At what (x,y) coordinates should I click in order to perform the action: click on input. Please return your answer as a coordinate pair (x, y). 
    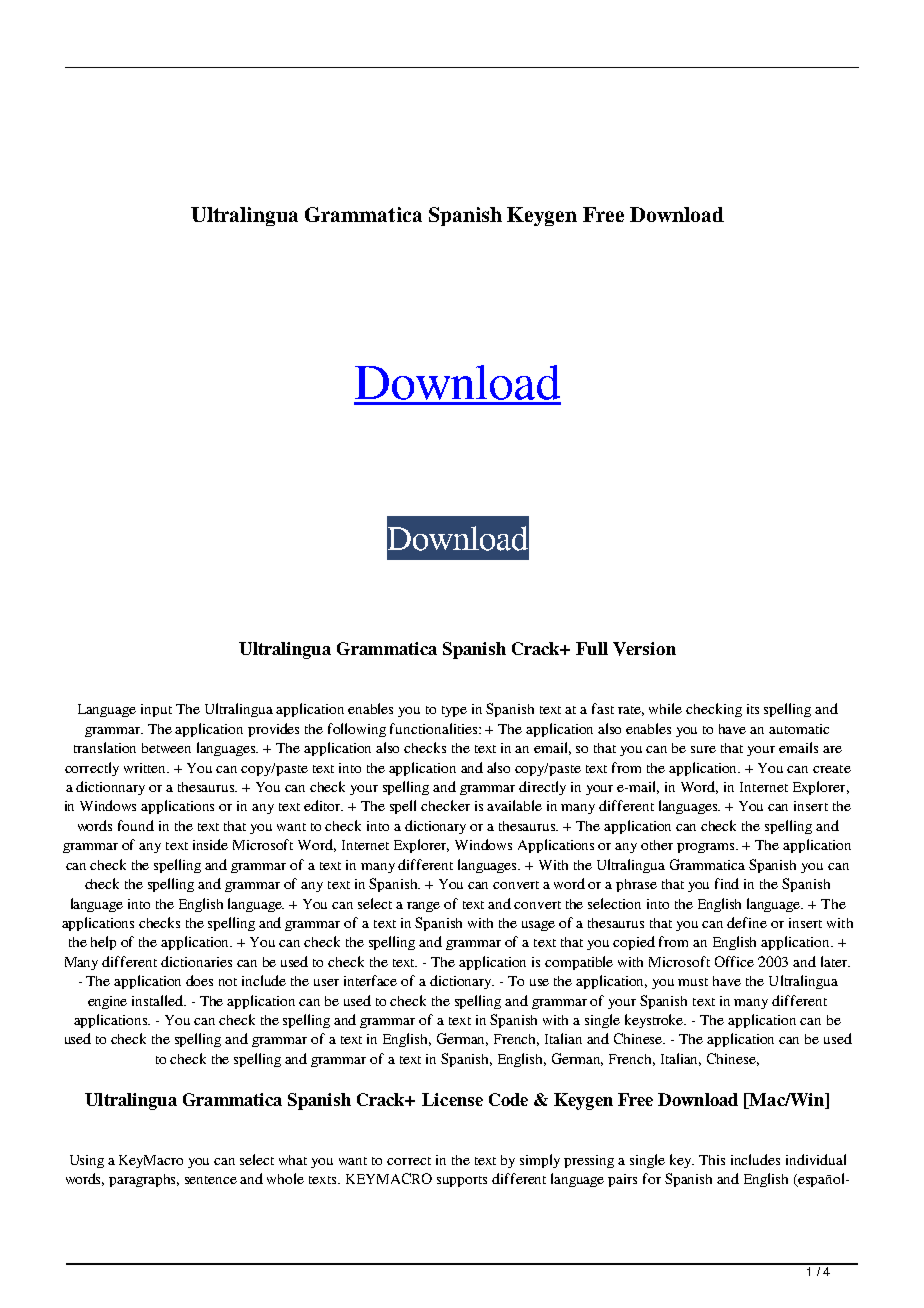
    Looking at the image, I should click on (156, 710).
